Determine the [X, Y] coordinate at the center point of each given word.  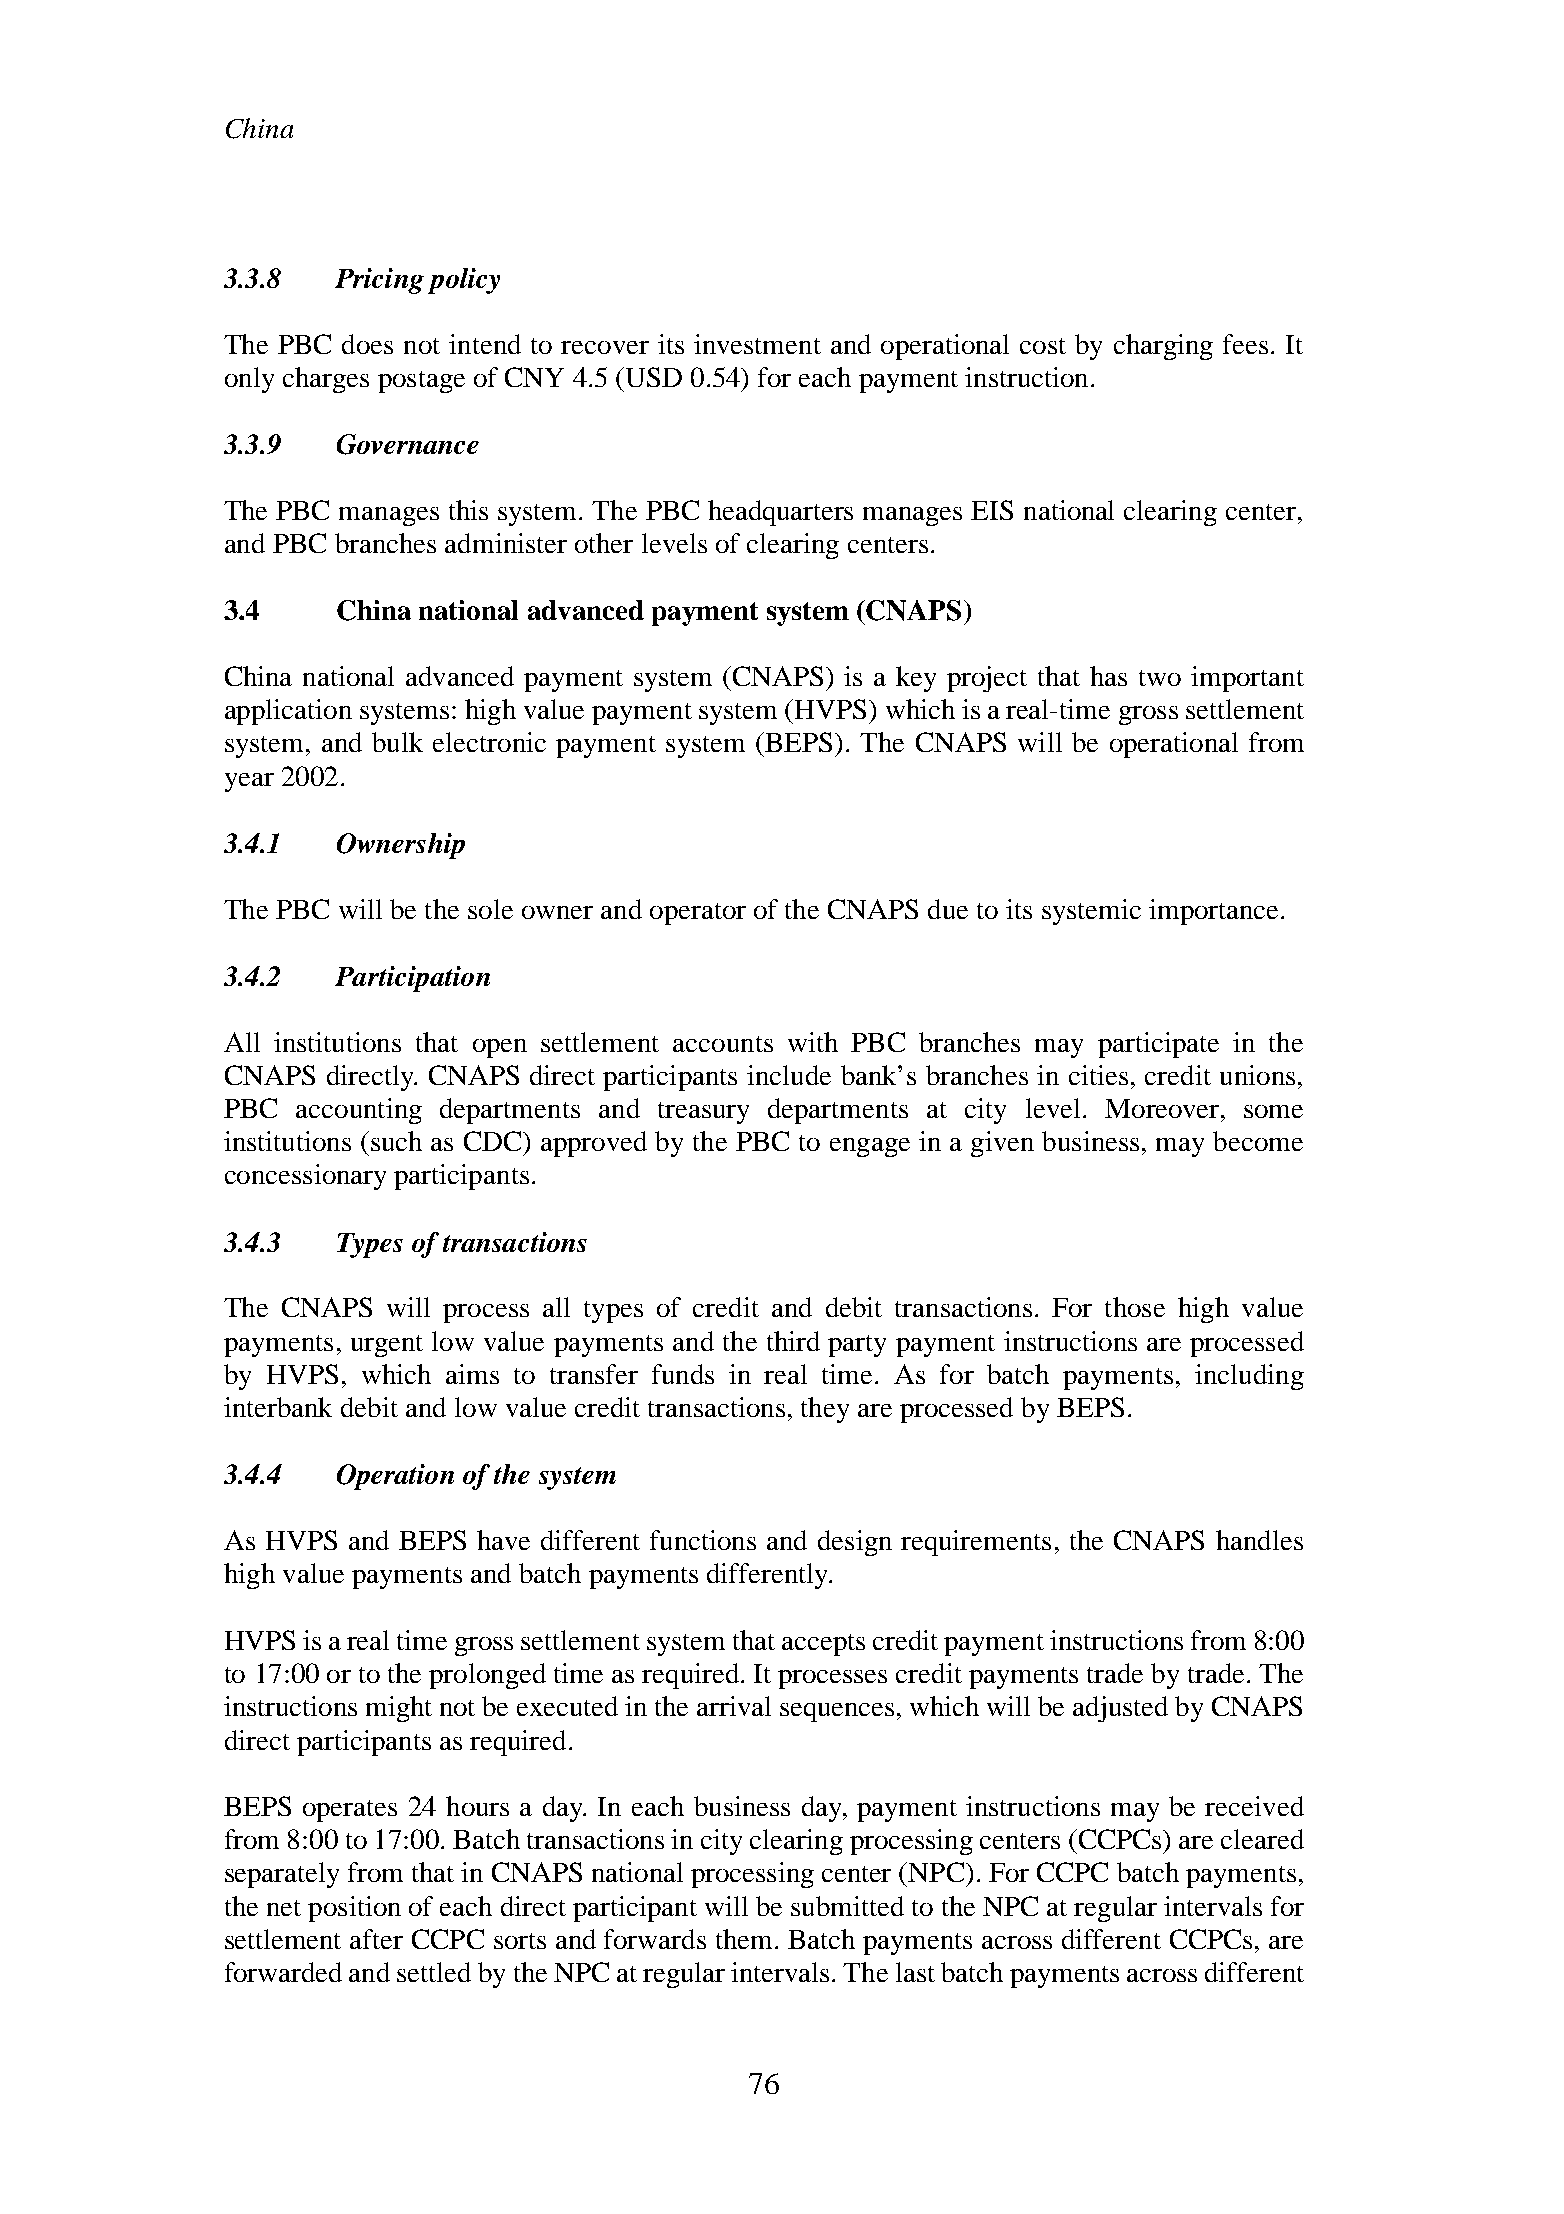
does [367, 344]
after [376, 1939]
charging [1163, 347]
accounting [359, 1111]
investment [757, 344]
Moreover [1162, 1108]
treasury [703, 1113]
